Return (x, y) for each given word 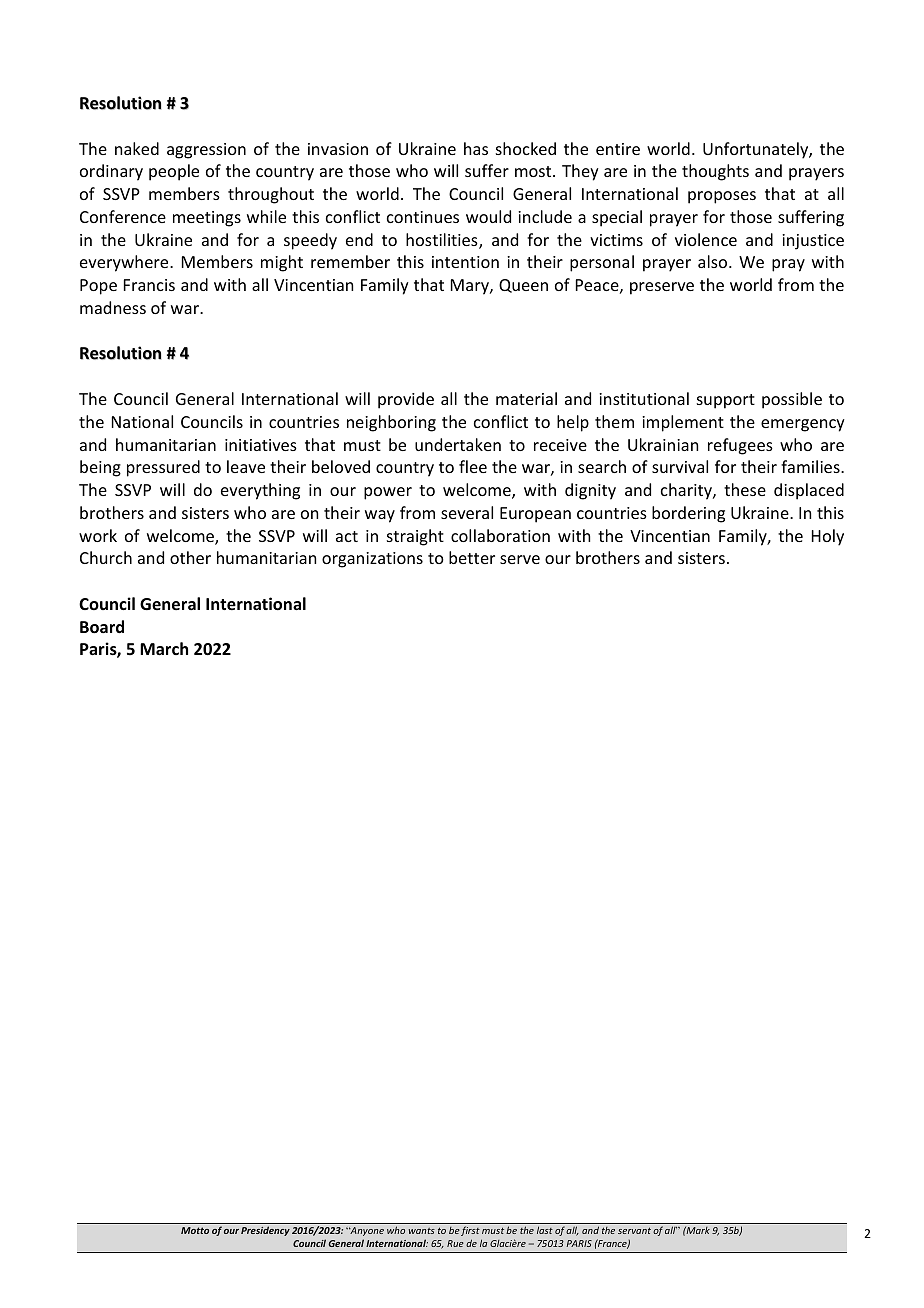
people (174, 172)
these (745, 489)
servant (634, 1230)
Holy (828, 537)
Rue (455, 1243)
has (476, 148)
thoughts (715, 172)
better (472, 557)
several (467, 512)
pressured (163, 468)
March (164, 648)
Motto (195, 1230)
